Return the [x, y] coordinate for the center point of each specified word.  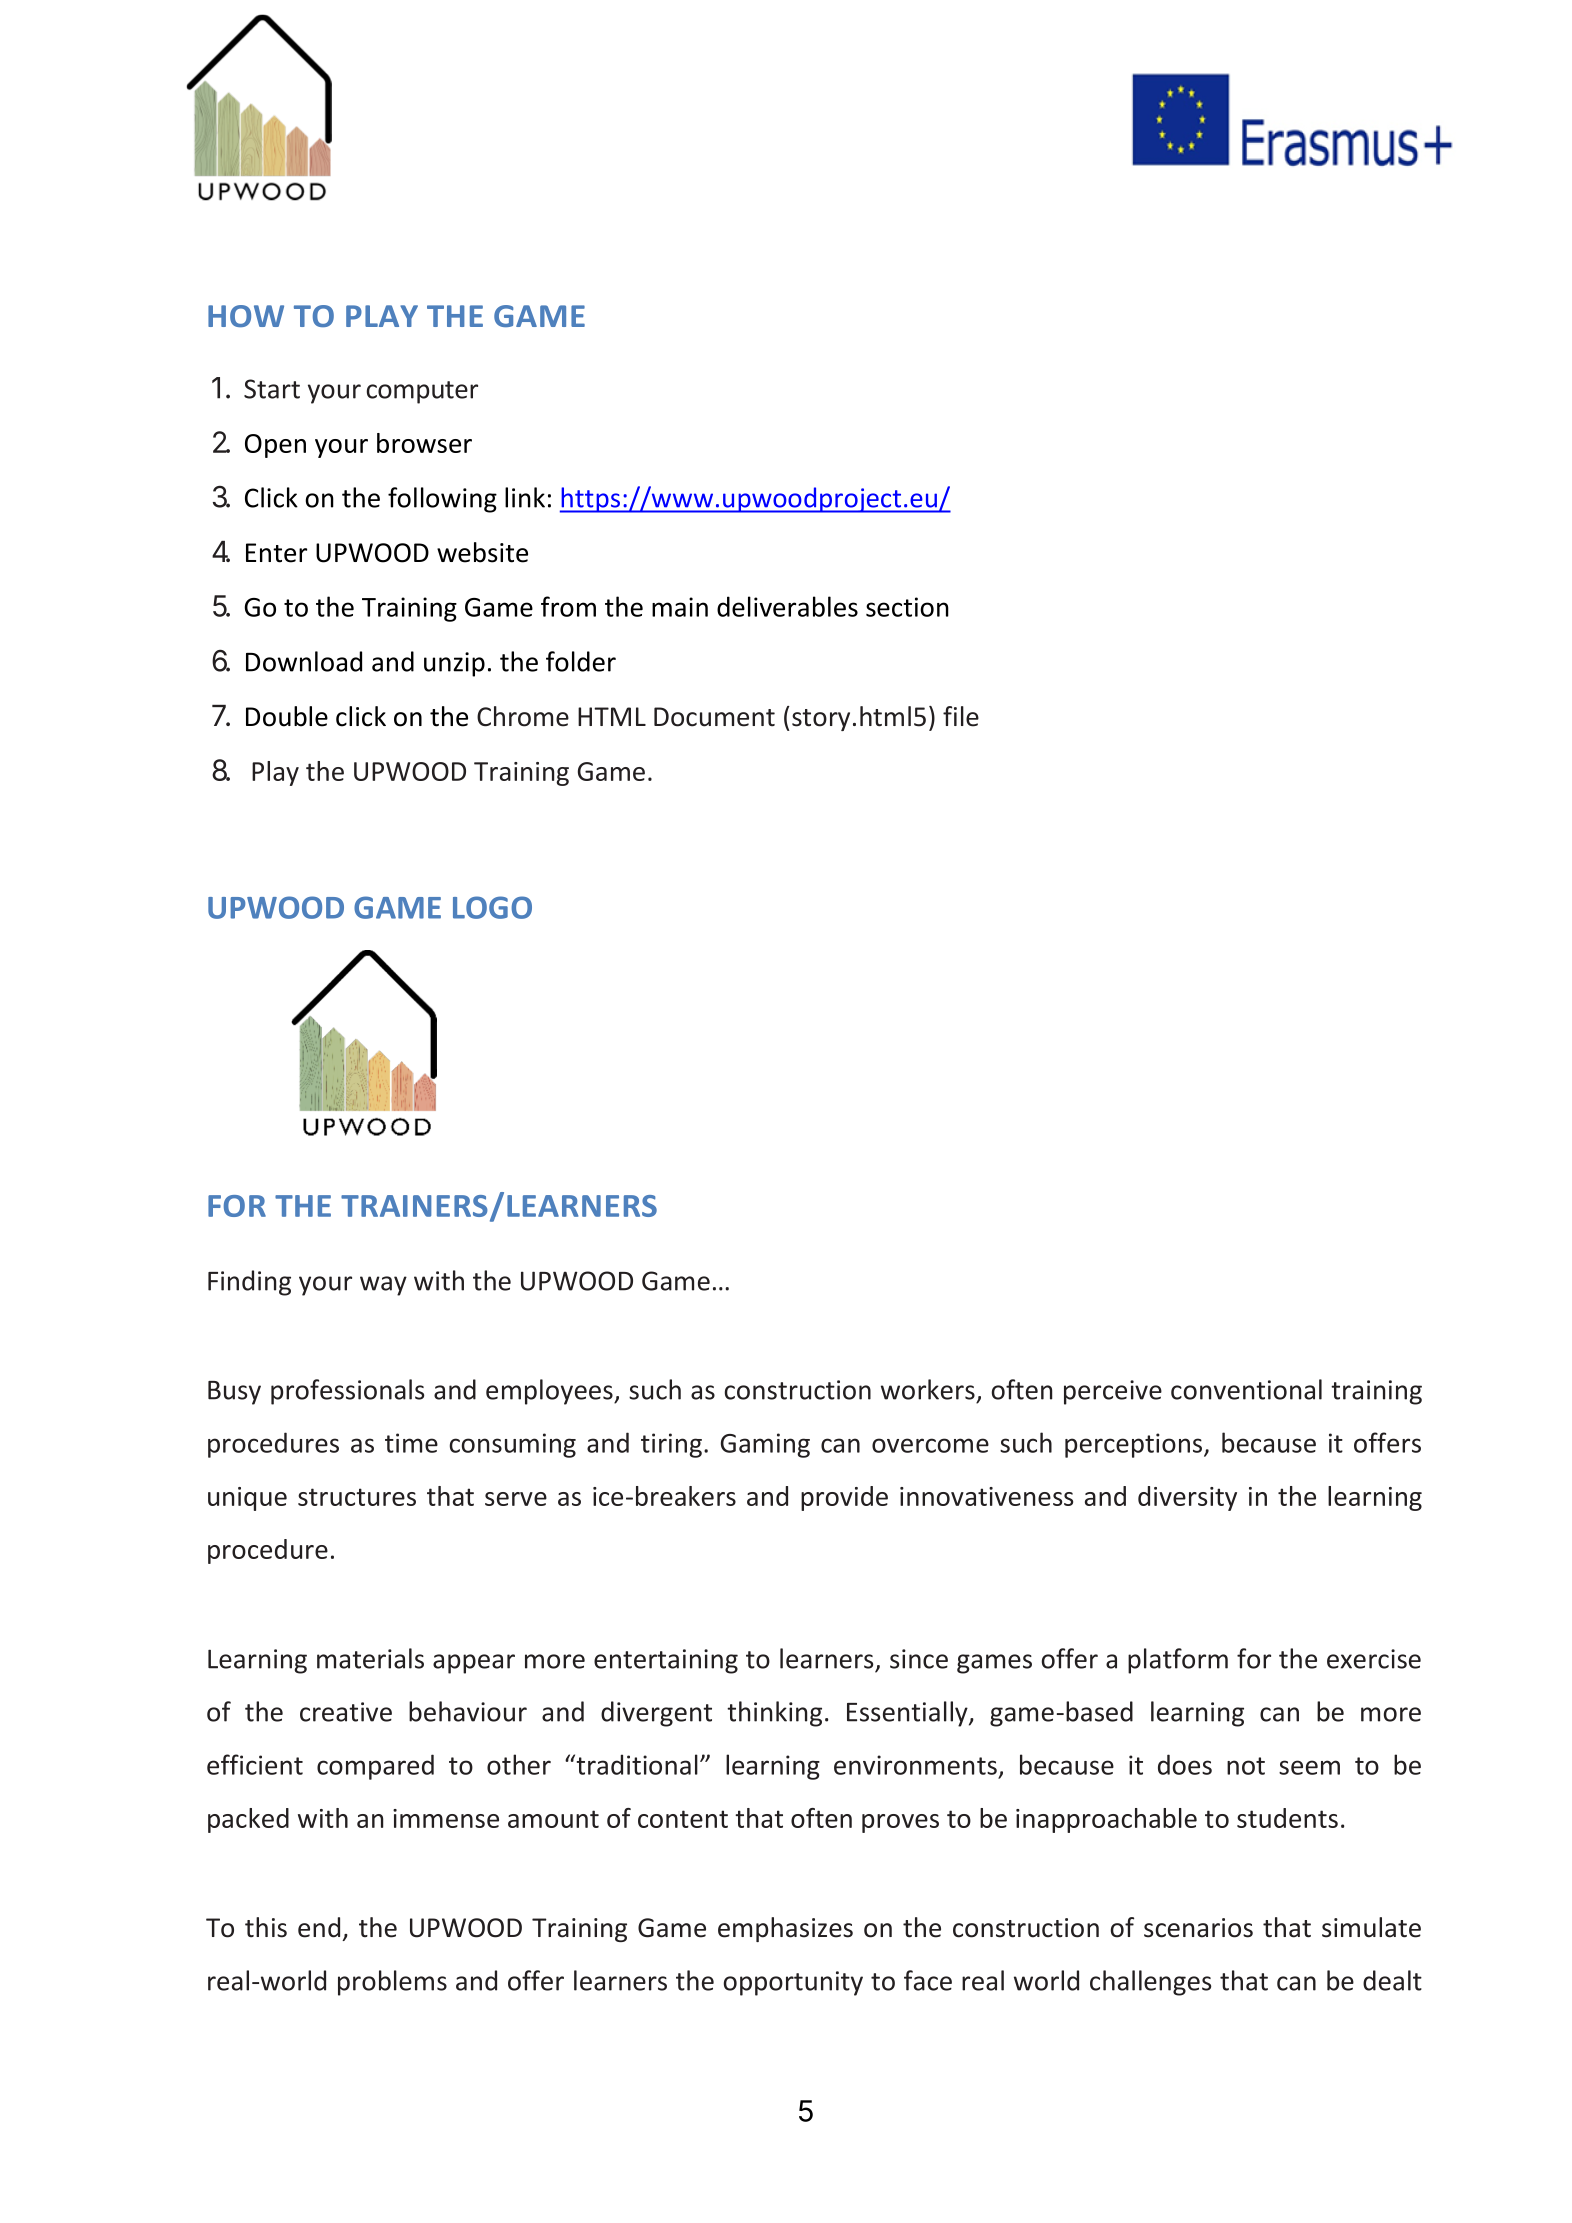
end [319, 1927]
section [907, 607]
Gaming [765, 1445]
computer [422, 392]
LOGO [492, 907]
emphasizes [785, 1929]
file [961, 716]
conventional [1246, 1389]
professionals [347, 1392]
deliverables [787, 606]
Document [714, 717]
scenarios [1198, 1928]
